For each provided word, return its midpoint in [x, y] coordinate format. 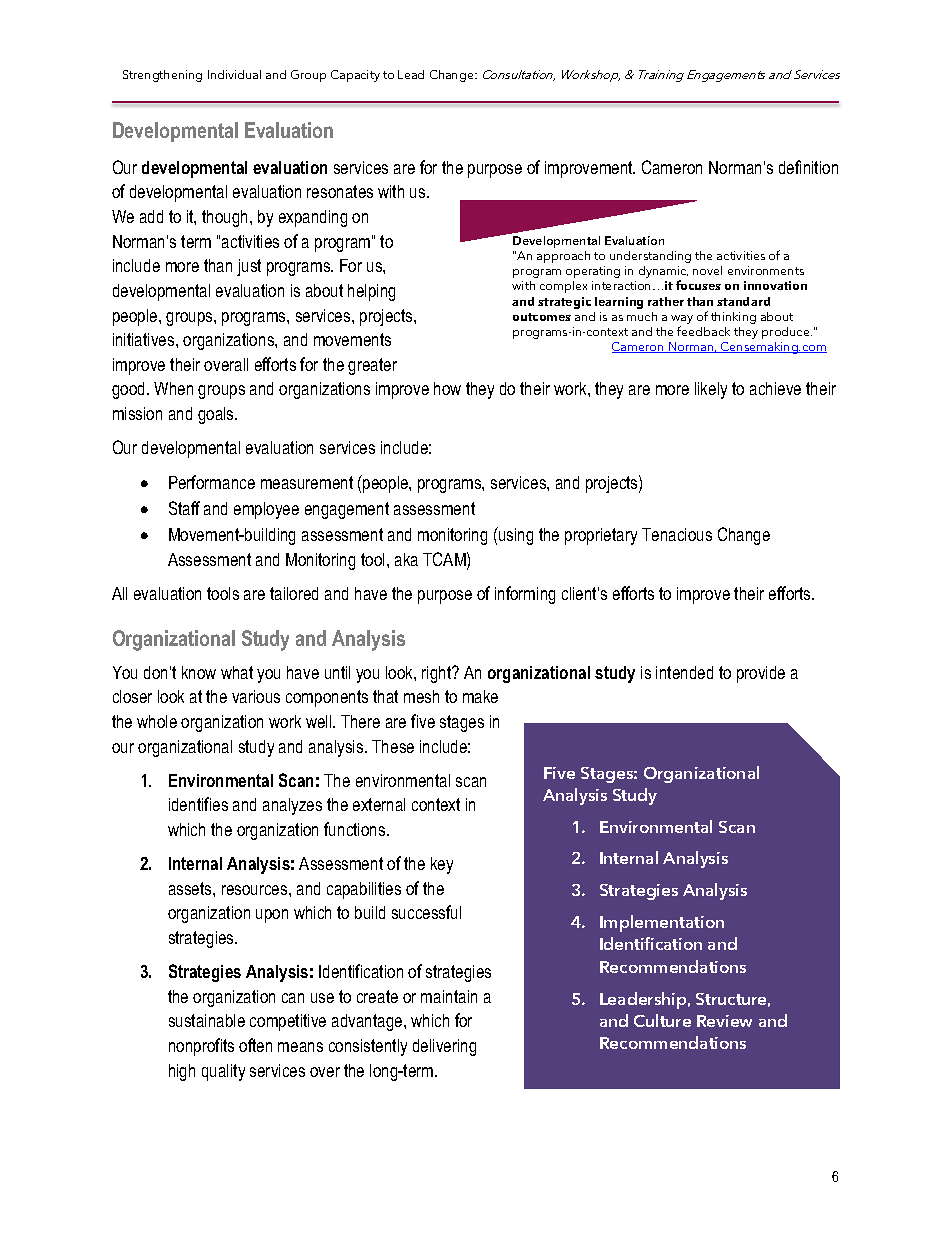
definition [808, 167]
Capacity [355, 76]
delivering [444, 1047]
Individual [234, 74]
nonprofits [201, 1047]
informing [525, 595]
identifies [198, 804]
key [442, 865]
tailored [294, 593]
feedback [703, 331]
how [447, 388]
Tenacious [677, 534]
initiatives [145, 339]
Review [724, 1021]
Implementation [662, 923]
